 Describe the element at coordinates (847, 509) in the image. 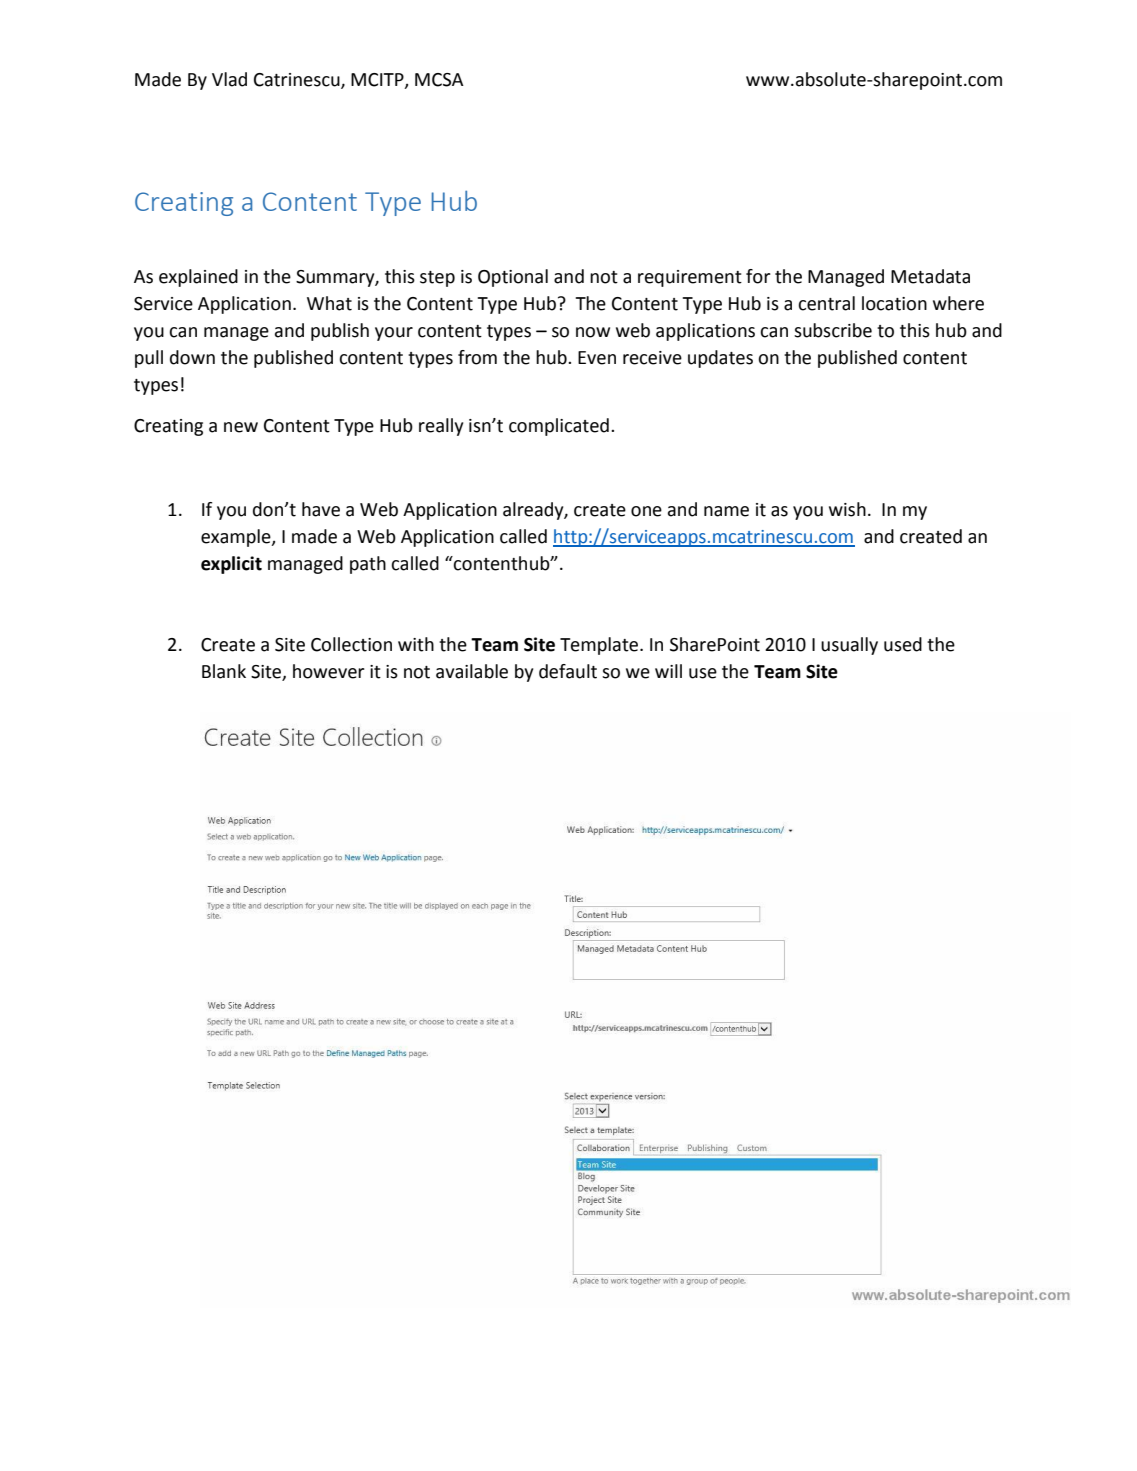

I see `wish` at that location.
